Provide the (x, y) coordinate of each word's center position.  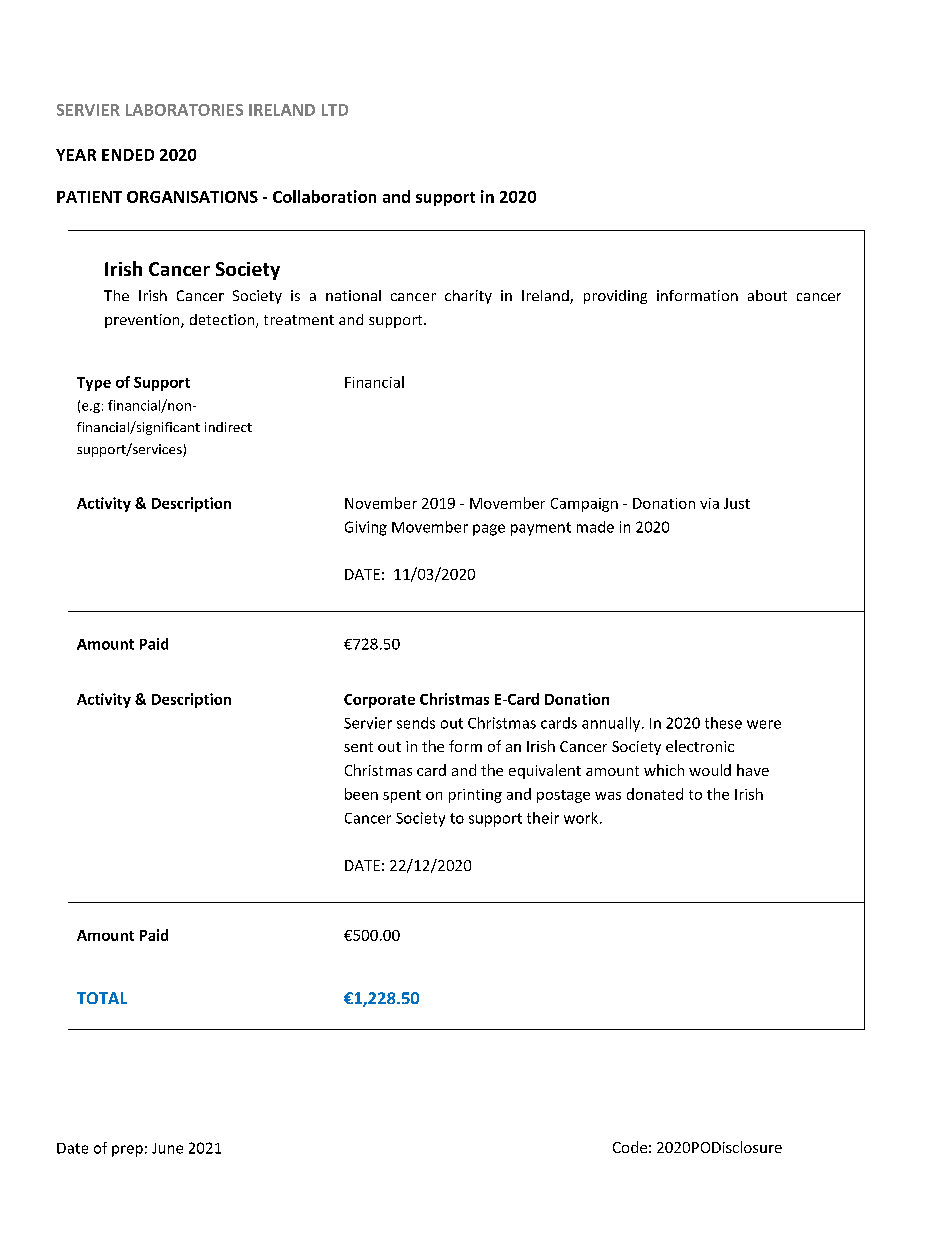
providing (615, 297)
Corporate (379, 701)
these (723, 723)
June (167, 1148)
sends (416, 723)
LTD (335, 110)
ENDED (128, 155)
